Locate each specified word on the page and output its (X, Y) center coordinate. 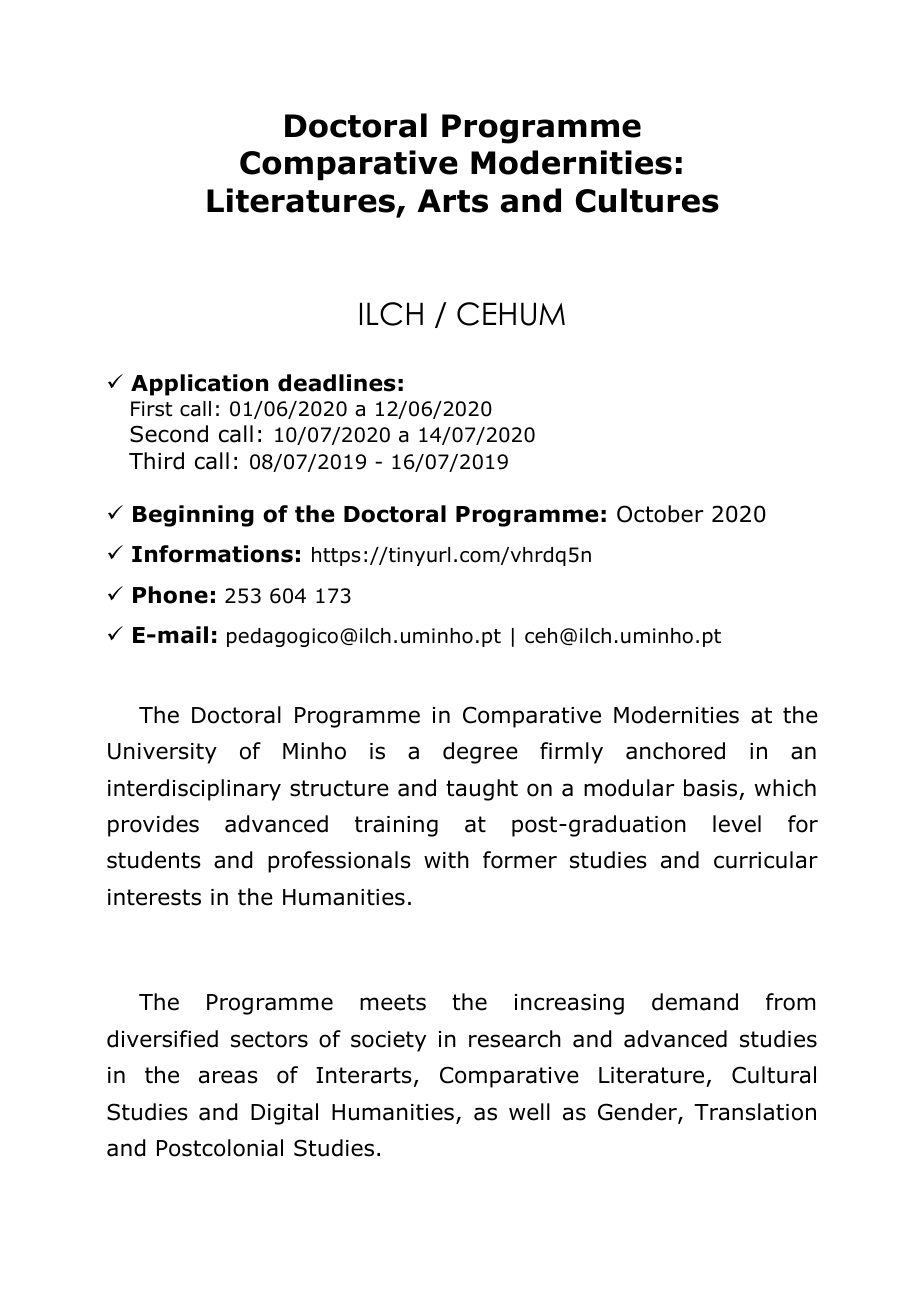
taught (482, 790)
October (660, 514)
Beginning (193, 516)
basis (710, 788)
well (529, 1112)
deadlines (337, 383)
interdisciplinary (194, 790)
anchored (675, 751)
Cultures (647, 200)
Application (199, 385)
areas (228, 1077)
